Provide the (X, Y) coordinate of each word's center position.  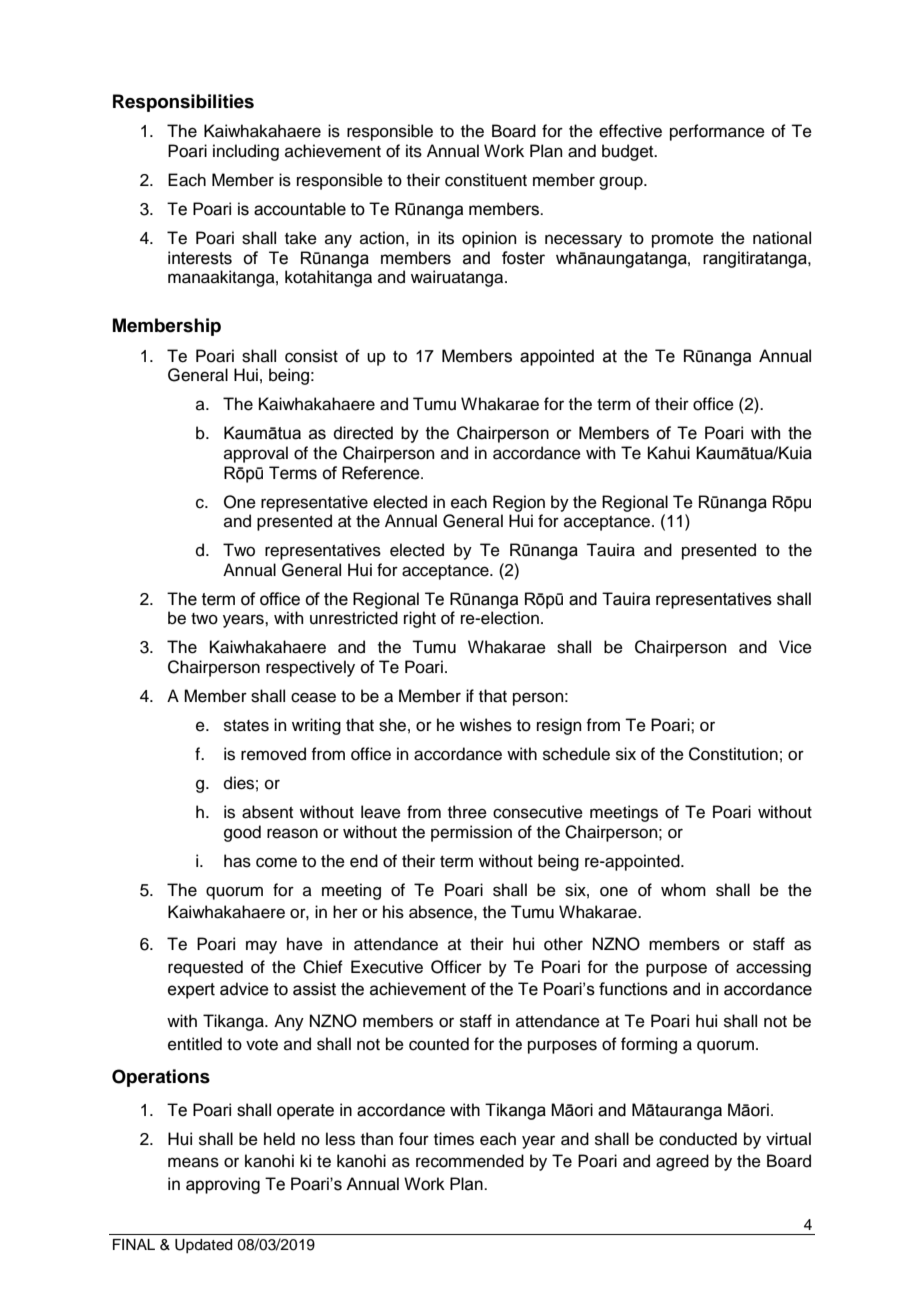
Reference (382, 473)
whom (683, 890)
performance (717, 132)
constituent (486, 180)
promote (683, 240)
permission (471, 833)
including (246, 152)
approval (256, 454)
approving (223, 1185)
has (237, 861)
